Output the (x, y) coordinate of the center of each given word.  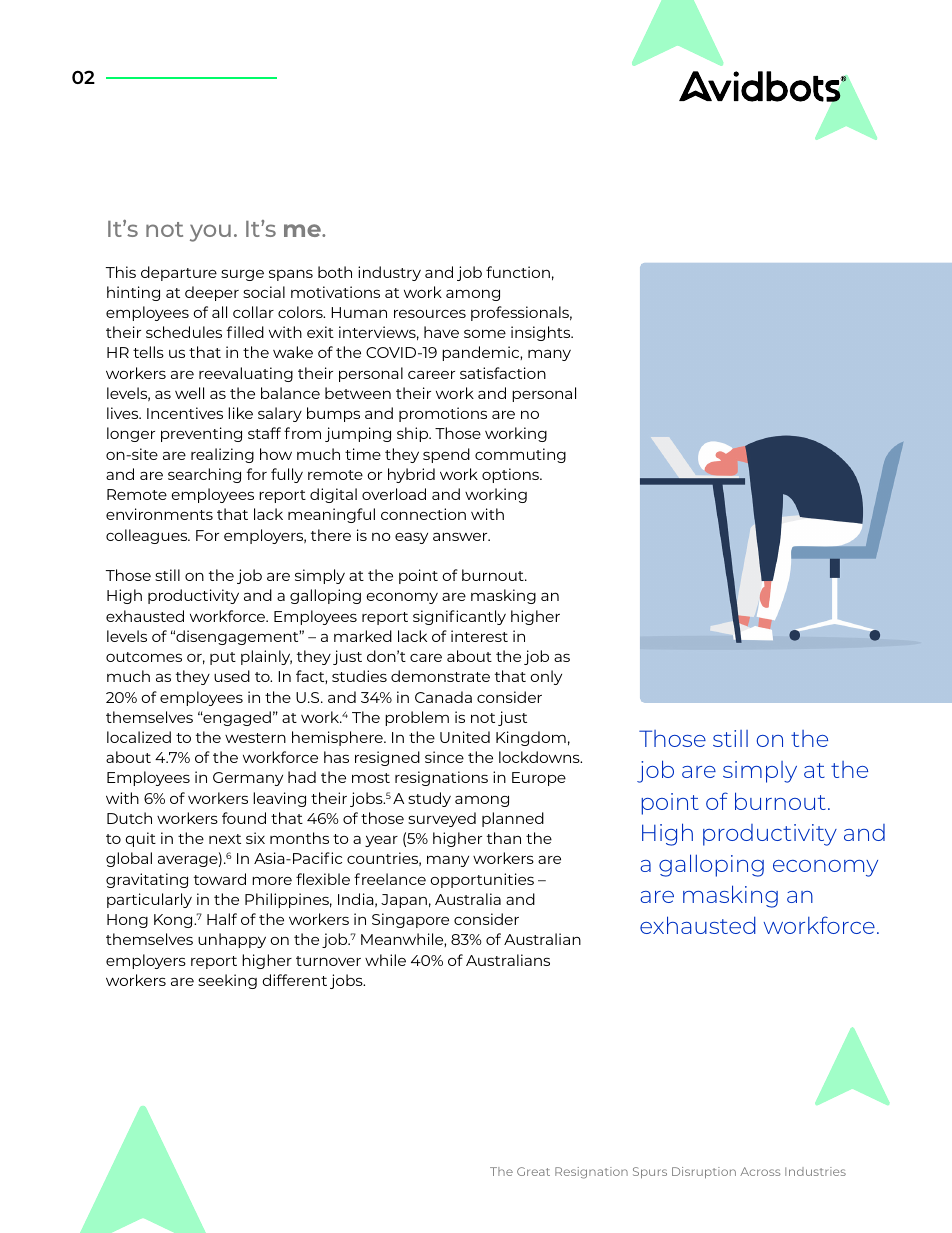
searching (204, 475)
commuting (520, 455)
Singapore (410, 920)
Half (222, 919)
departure (179, 273)
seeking (227, 981)
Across (760, 1171)
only (546, 677)
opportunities (482, 880)
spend (446, 455)
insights (542, 333)
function (518, 272)
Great (533, 1171)
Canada (443, 697)
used (232, 676)
